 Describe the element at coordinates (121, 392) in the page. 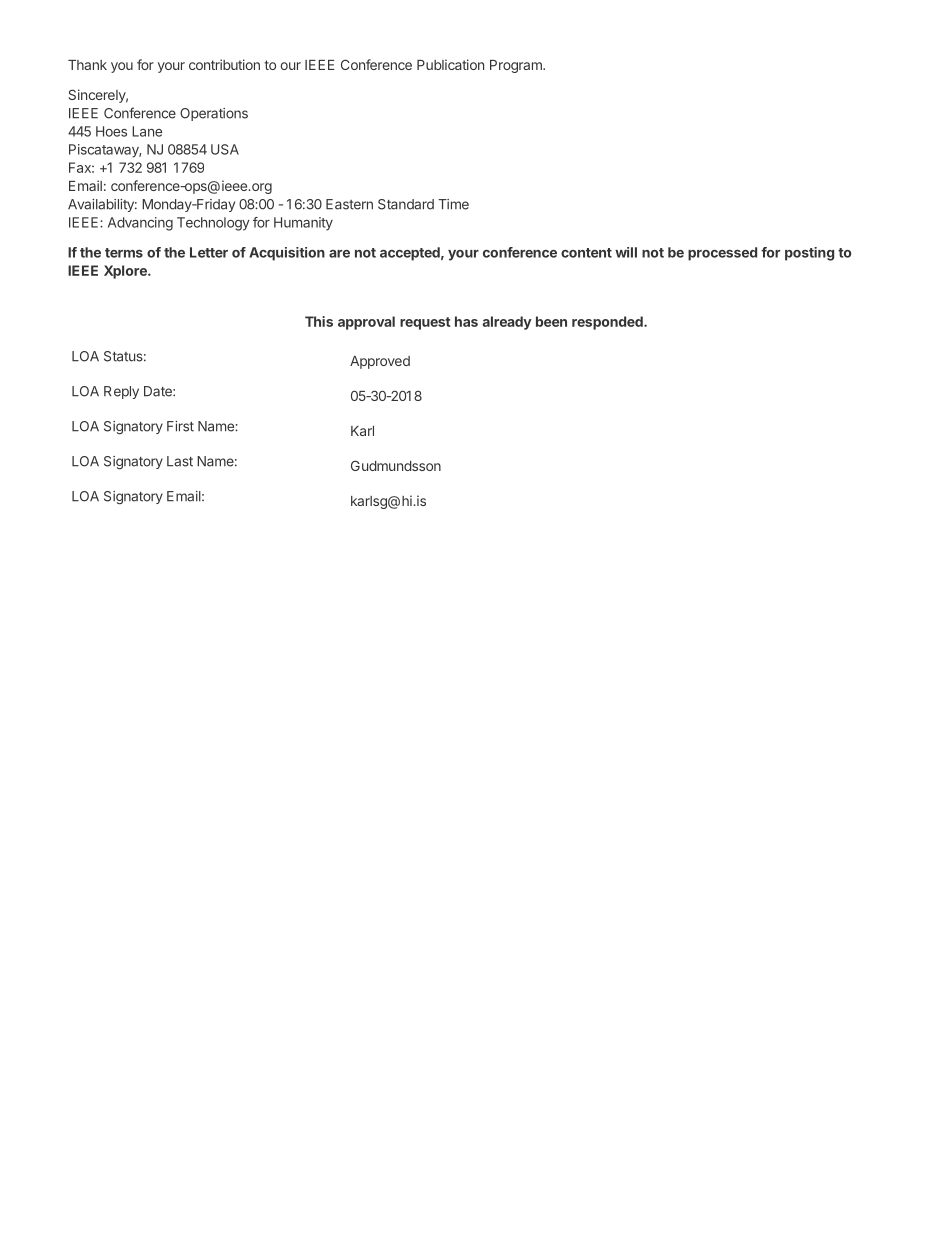

I see `Reply` at that location.
